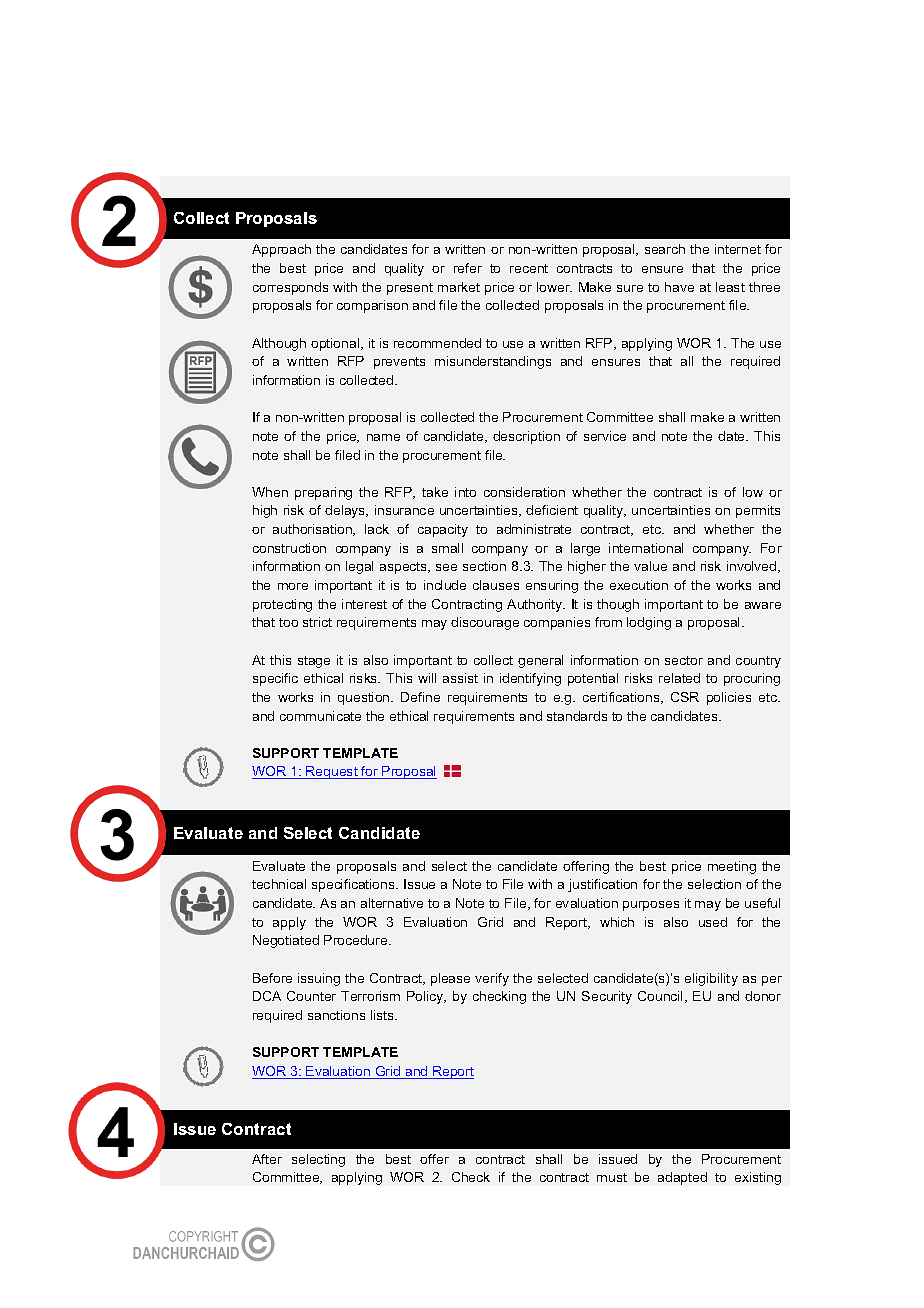  I want to click on recent, so click(529, 268).
